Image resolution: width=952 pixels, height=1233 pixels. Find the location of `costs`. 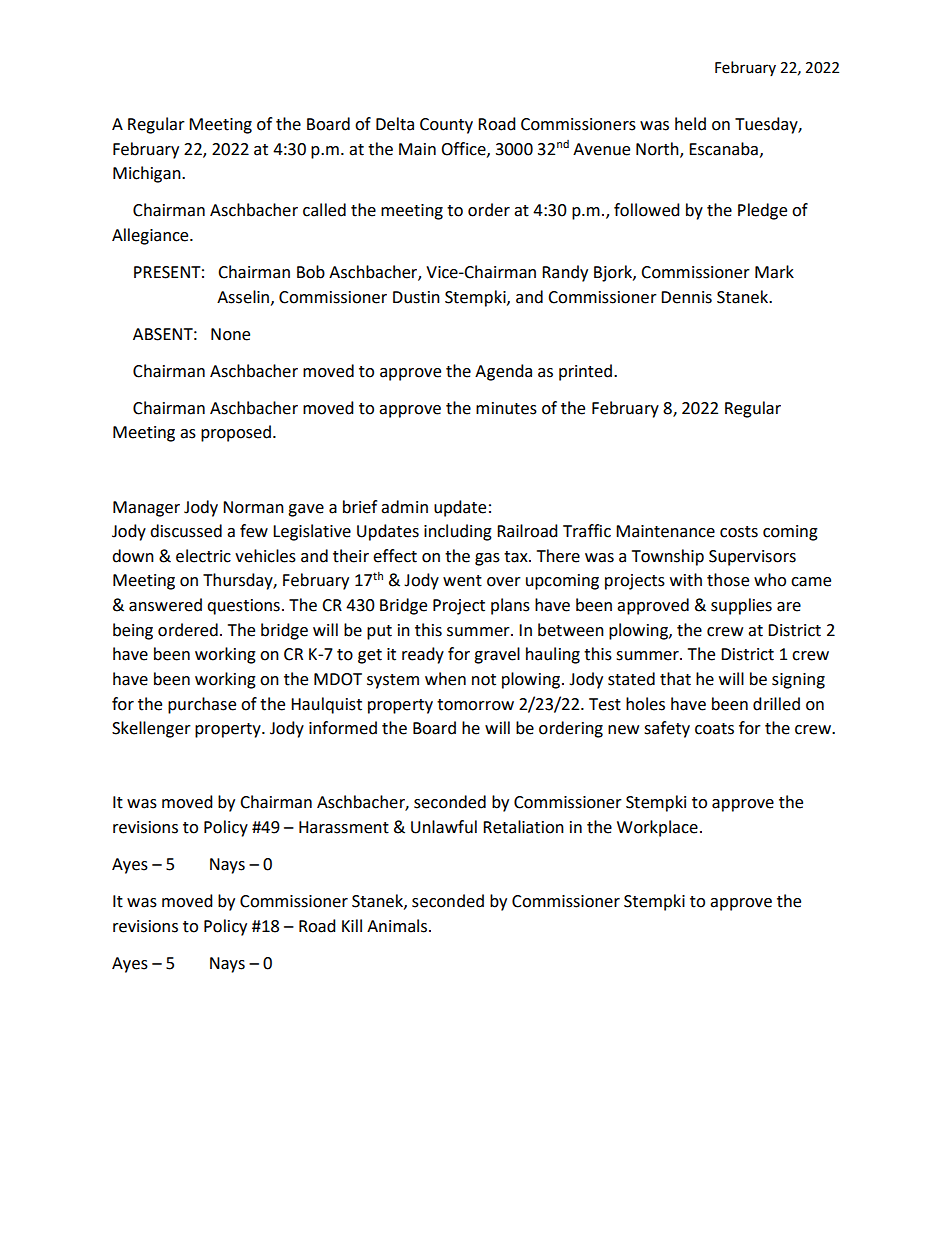

costs is located at coordinates (739, 532).
